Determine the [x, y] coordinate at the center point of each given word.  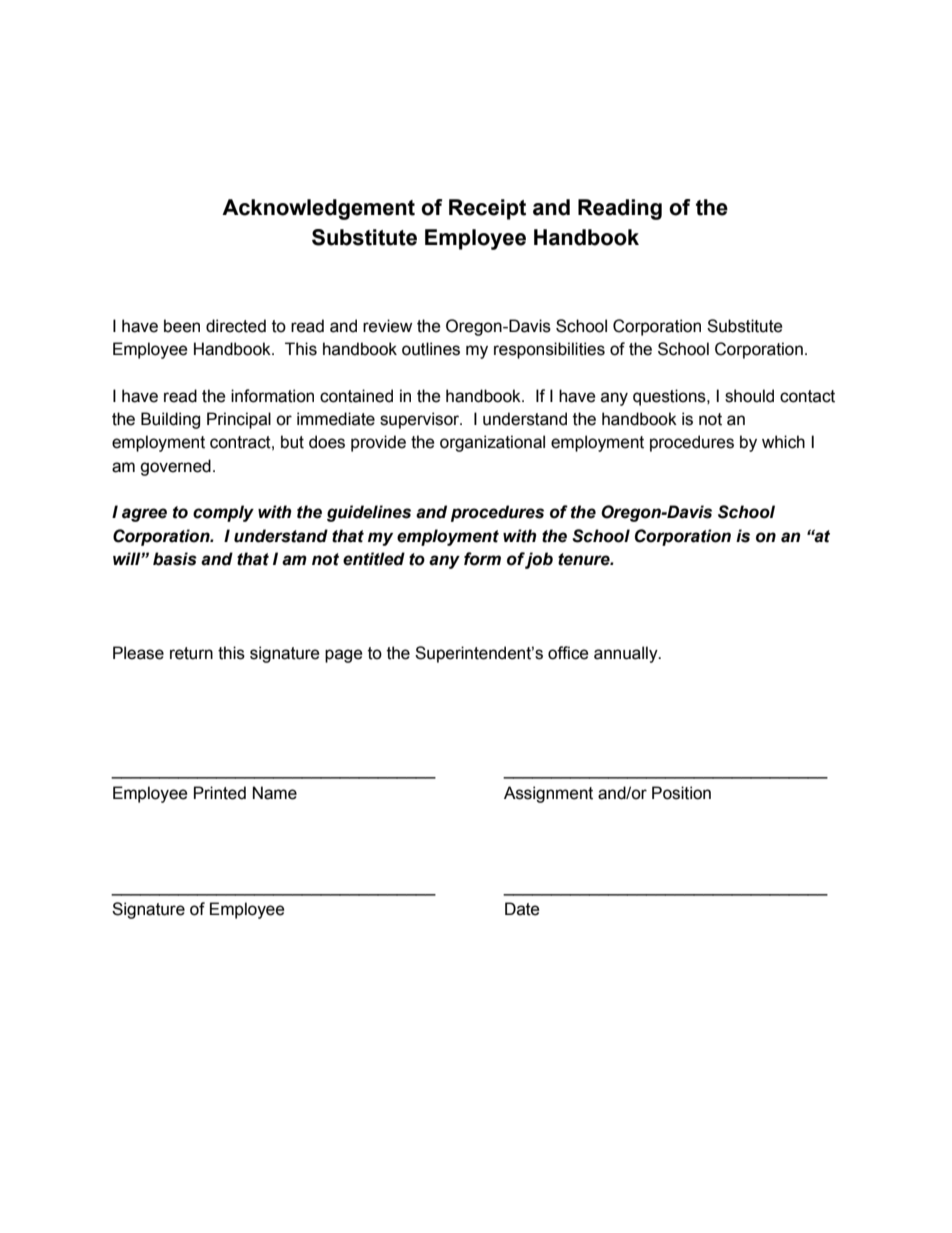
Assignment [548, 794]
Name [275, 793]
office [568, 653]
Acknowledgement [318, 209]
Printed [220, 793]
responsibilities [549, 350]
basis [175, 559]
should [749, 396]
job [539, 560]
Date [522, 909]
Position [681, 793]
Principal [239, 420]
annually [627, 654]
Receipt [487, 209]
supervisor [421, 420]
